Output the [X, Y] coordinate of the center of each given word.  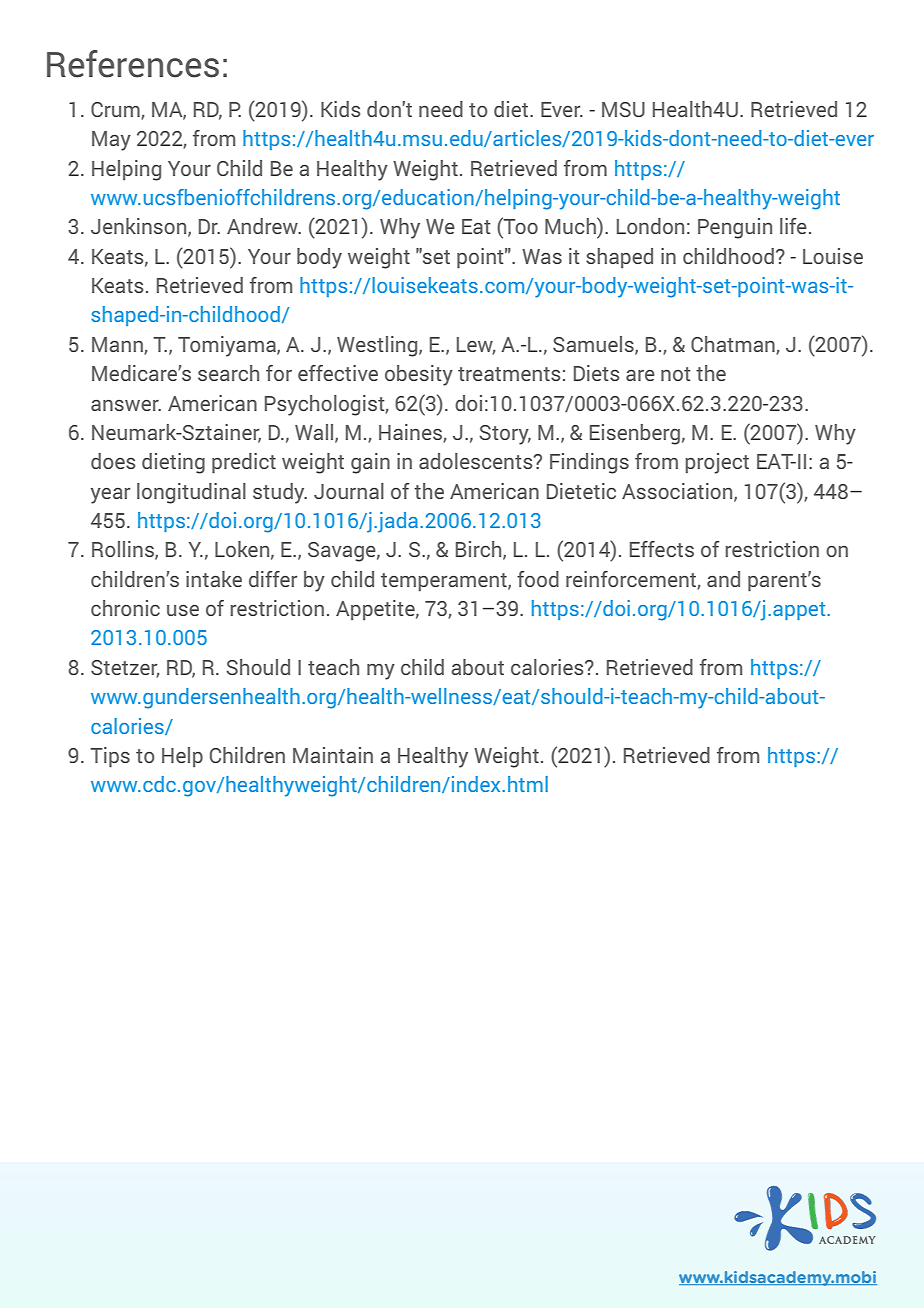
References [133, 64]
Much [571, 225]
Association [678, 492]
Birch [480, 550]
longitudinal [191, 493]
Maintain [333, 755]
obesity [419, 375]
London [650, 226]
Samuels [594, 345]
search [228, 373]
